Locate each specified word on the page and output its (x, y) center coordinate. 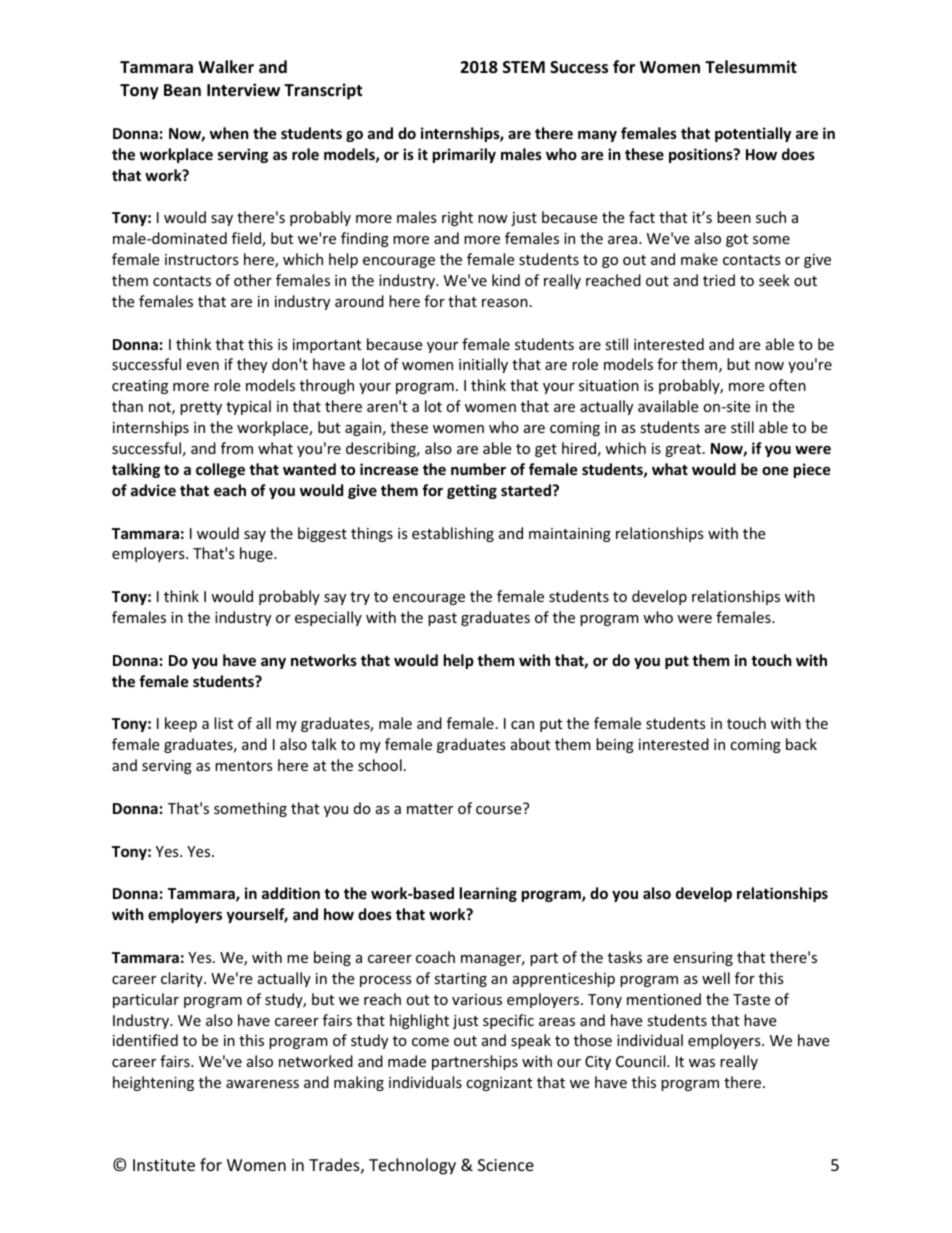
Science (506, 1165)
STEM (524, 67)
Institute (164, 1165)
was (702, 1063)
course (498, 810)
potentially (753, 134)
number (478, 469)
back (801, 744)
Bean (182, 90)
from (237, 448)
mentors (244, 766)
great (684, 450)
